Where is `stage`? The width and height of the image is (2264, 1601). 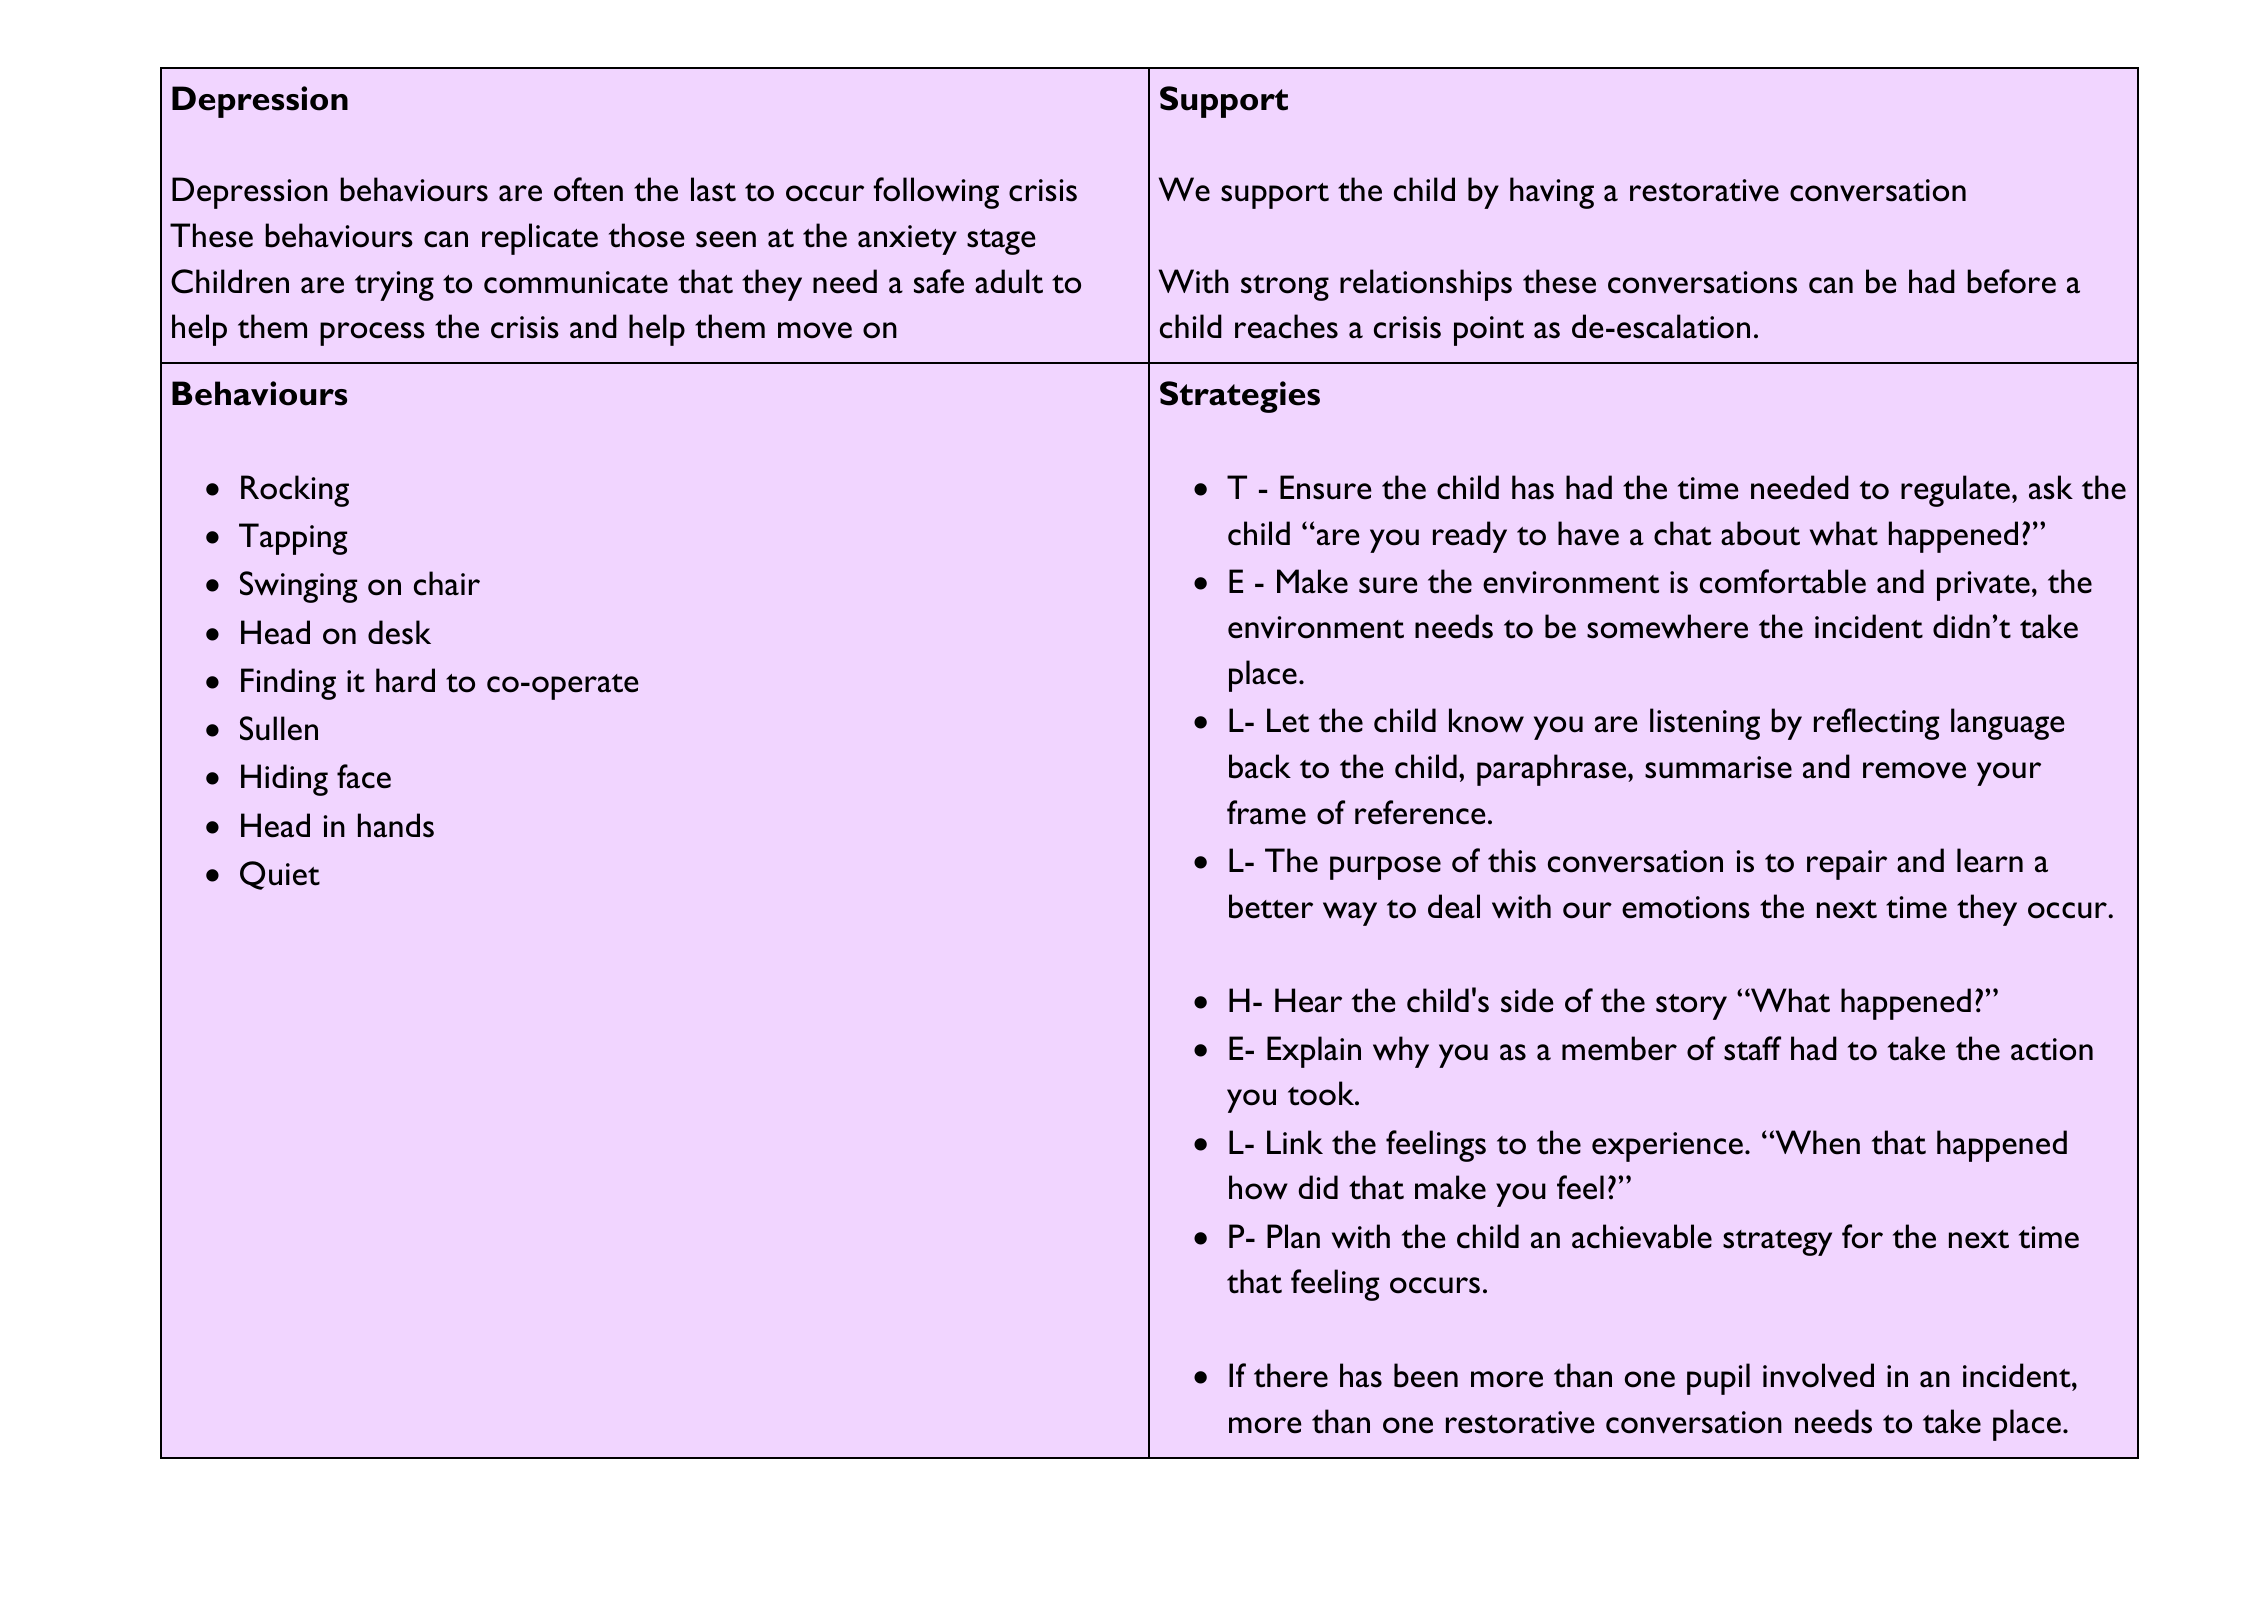 stage is located at coordinates (1001, 242).
